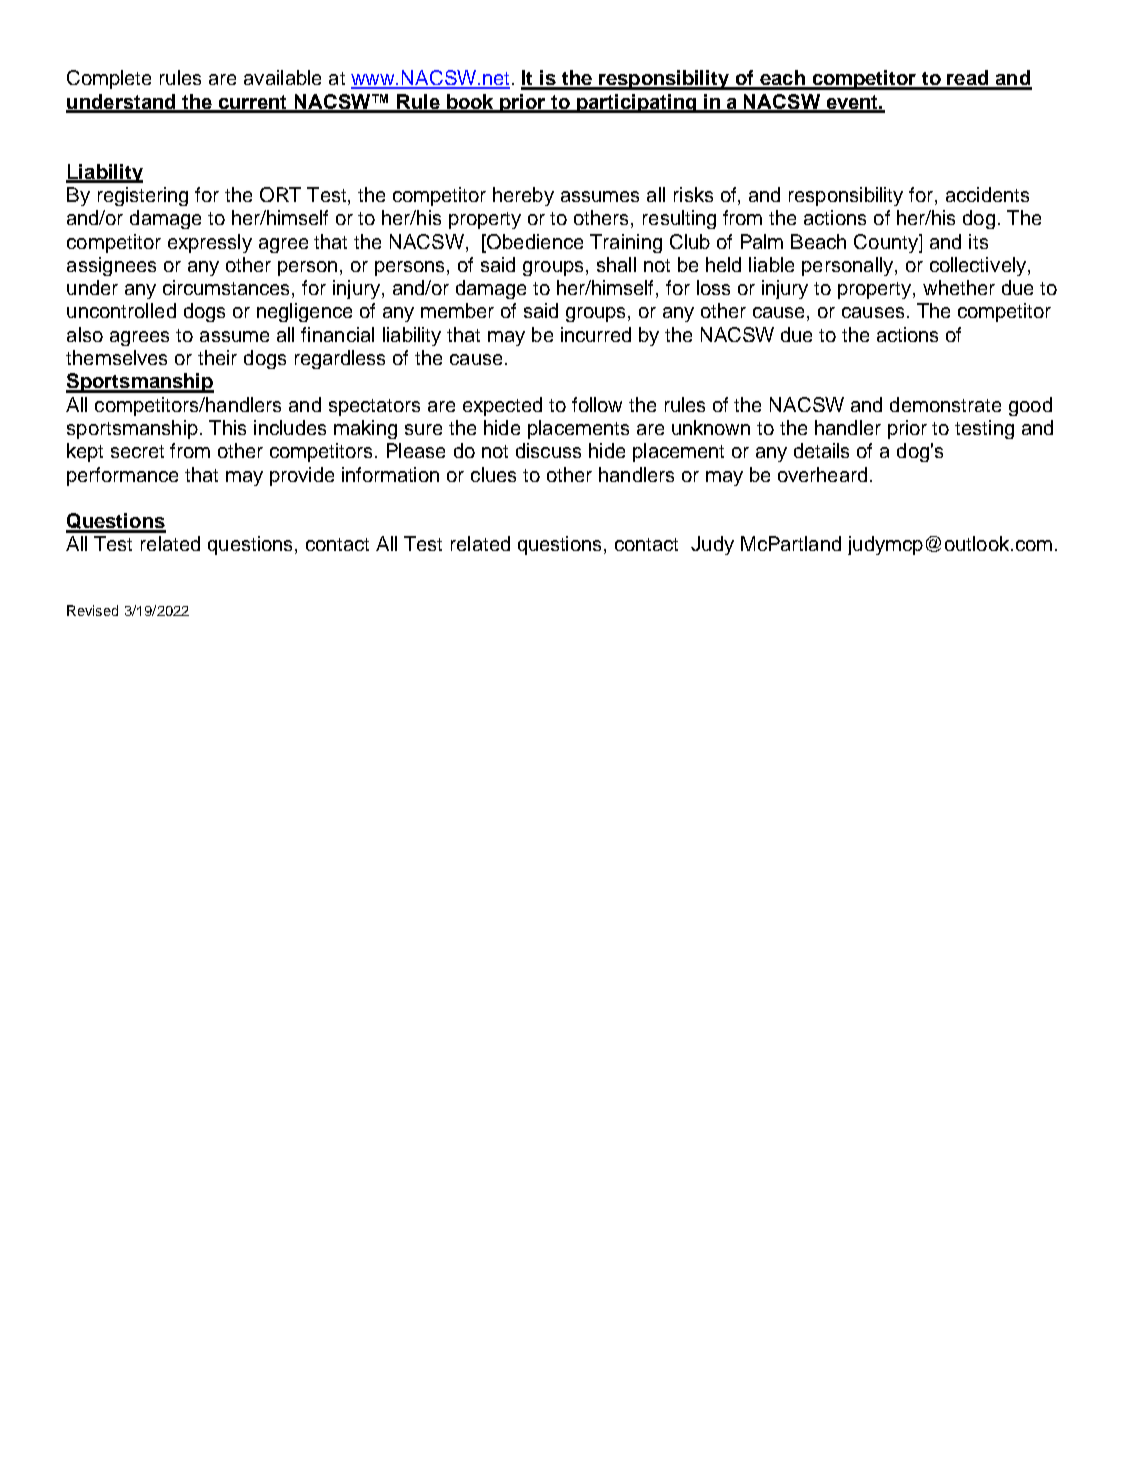  I want to click on shall, so click(616, 264).
